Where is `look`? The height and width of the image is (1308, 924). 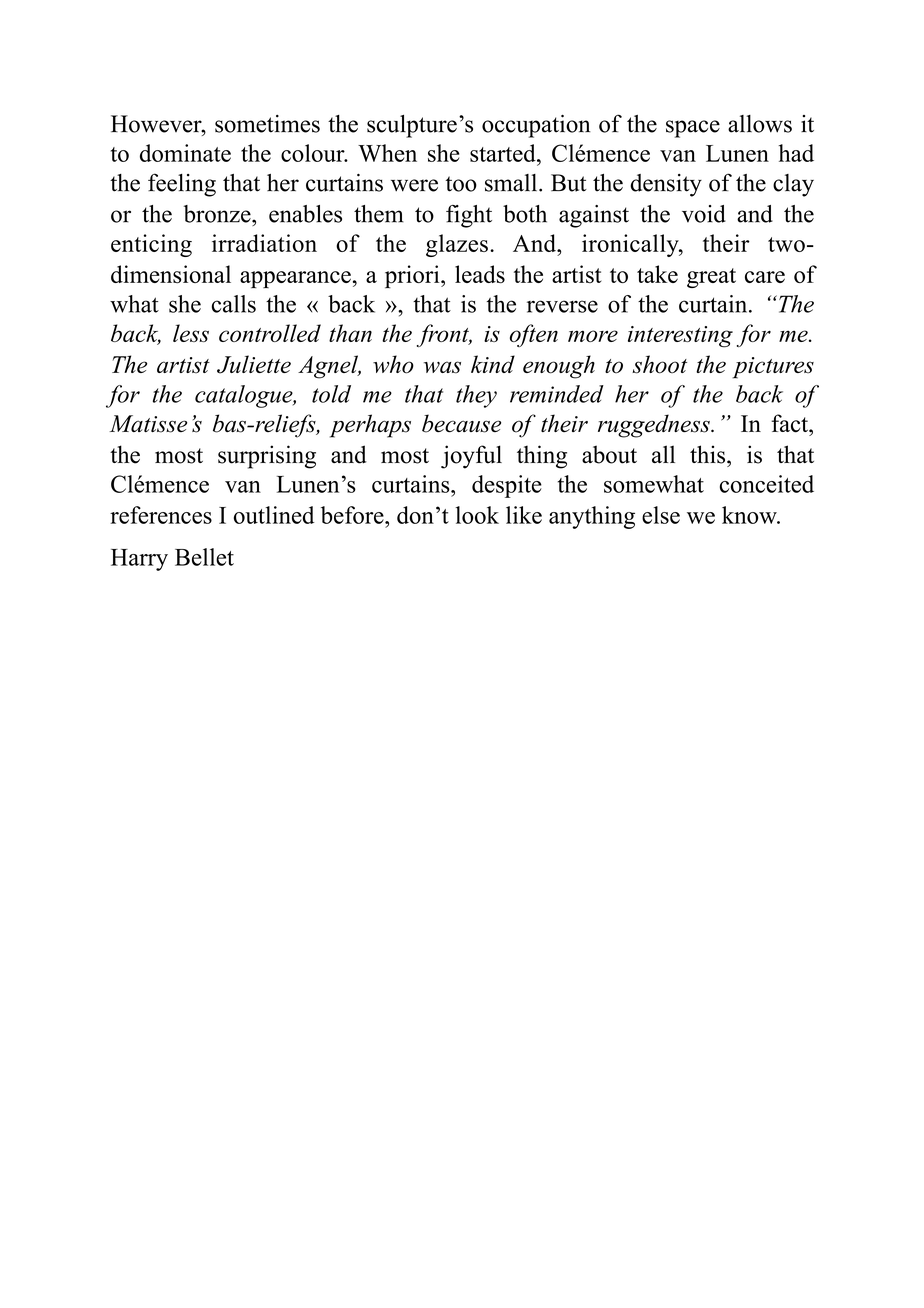
look is located at coordinates (477, 515).
